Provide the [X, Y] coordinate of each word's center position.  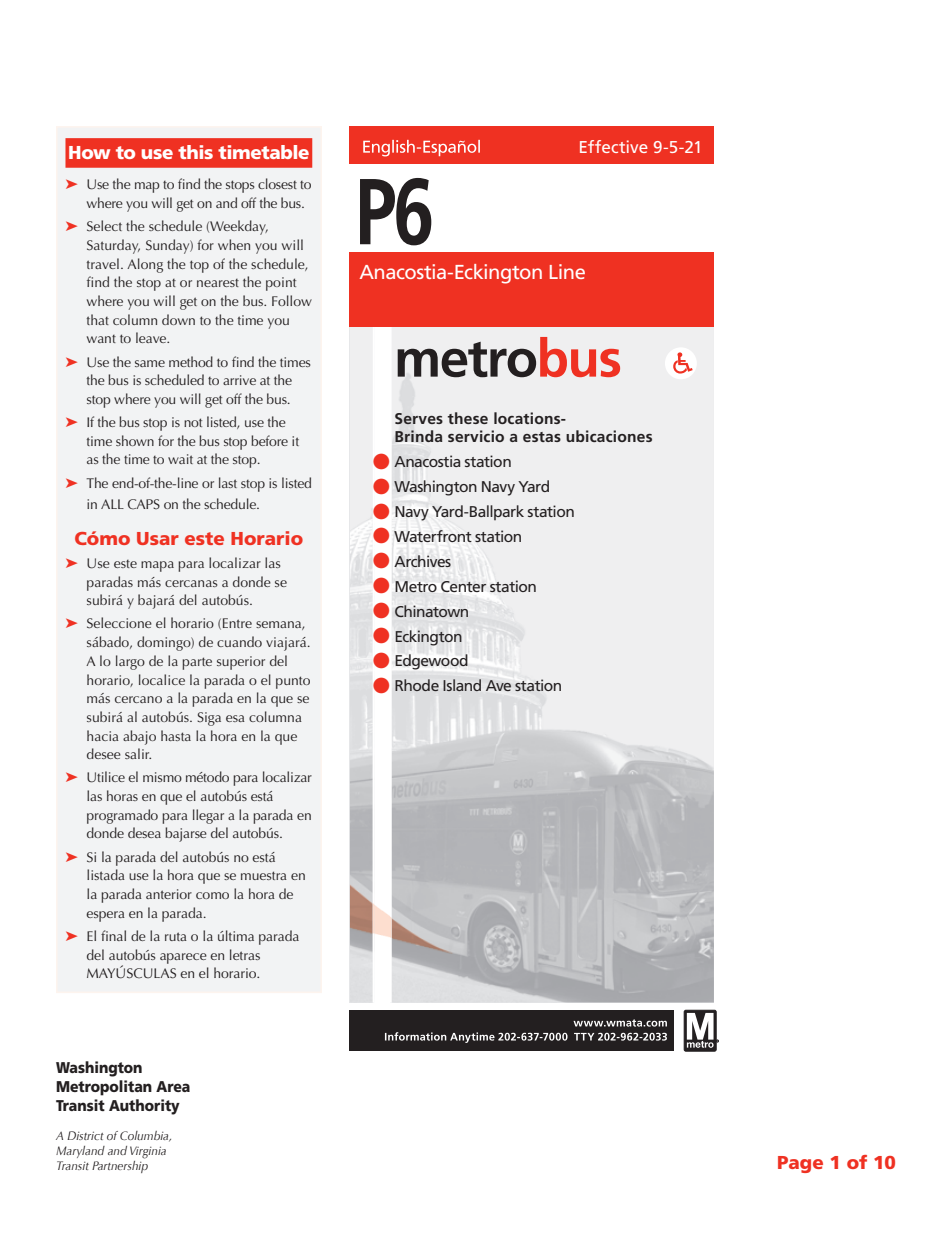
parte [197, 663]
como [212, 895]
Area [173, 1086]
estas [542, 437]
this [195, 152]
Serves [419, 419]
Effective [614, 146]
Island [462, 685]
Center [463, 586]
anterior [169, 894]
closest [277, 183]
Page [800, 1164]
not [193, 422]
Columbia [145, 1136]
